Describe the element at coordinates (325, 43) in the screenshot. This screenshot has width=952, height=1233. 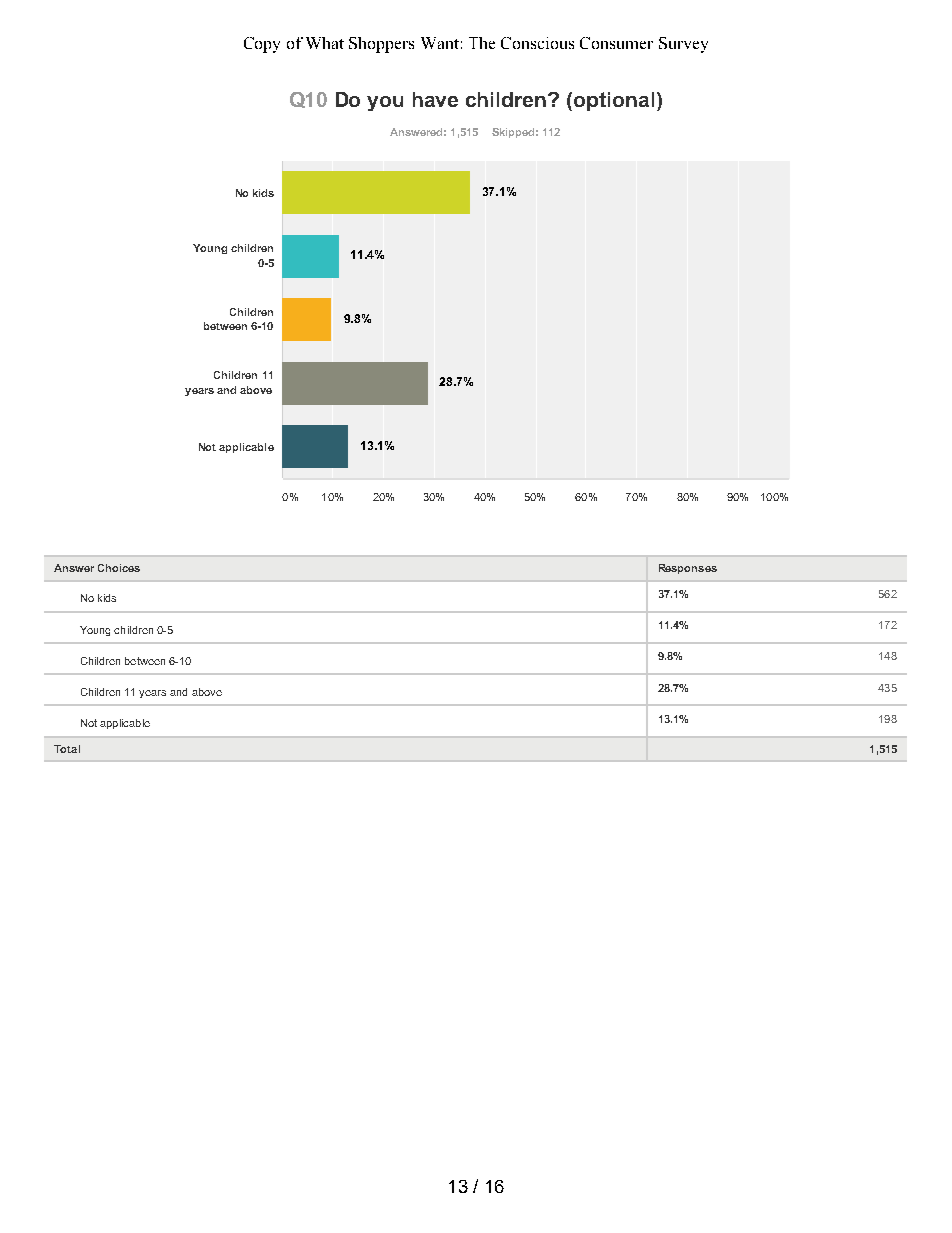
I see `What` at that location.
